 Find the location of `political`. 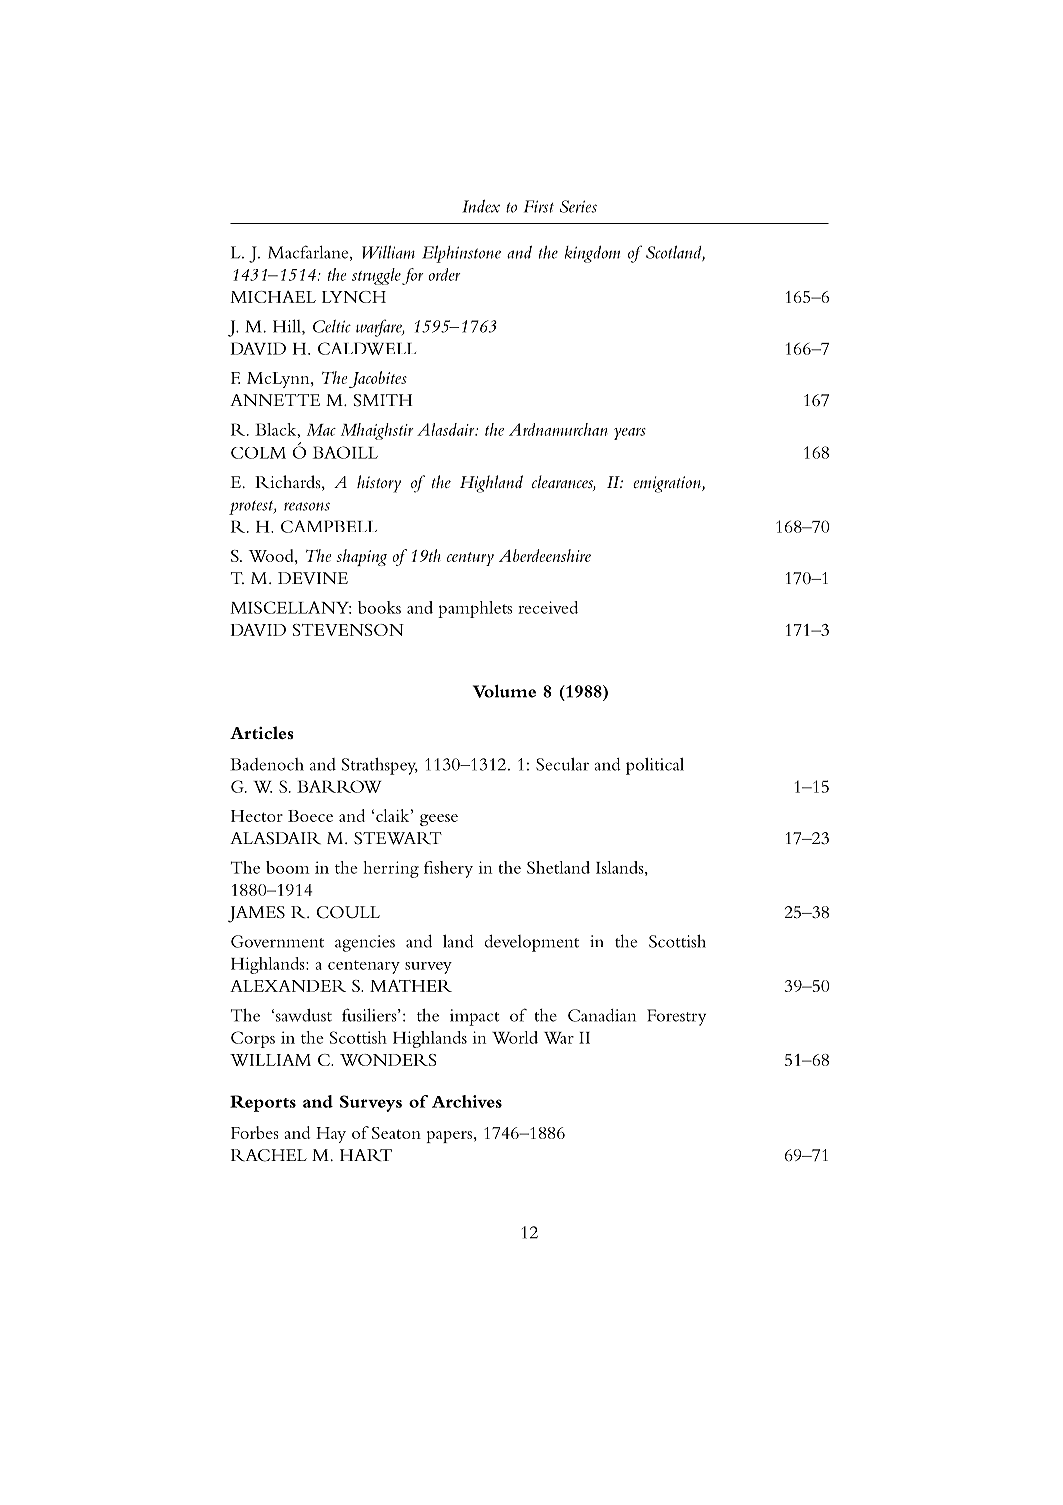

political is located at coordinates (655, 766).
